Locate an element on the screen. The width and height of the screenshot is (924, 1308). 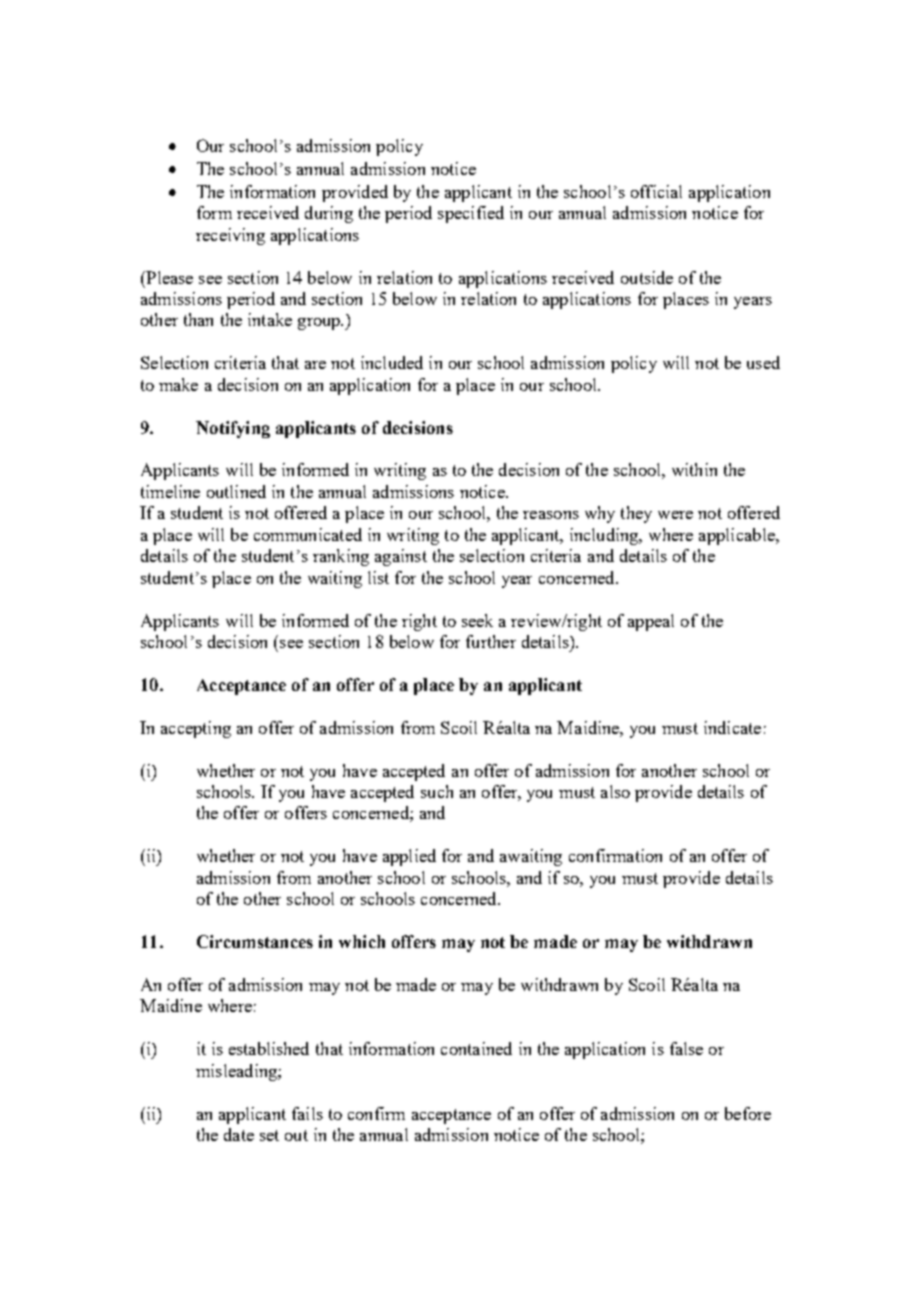
official is located at coordinates (656, 191).
